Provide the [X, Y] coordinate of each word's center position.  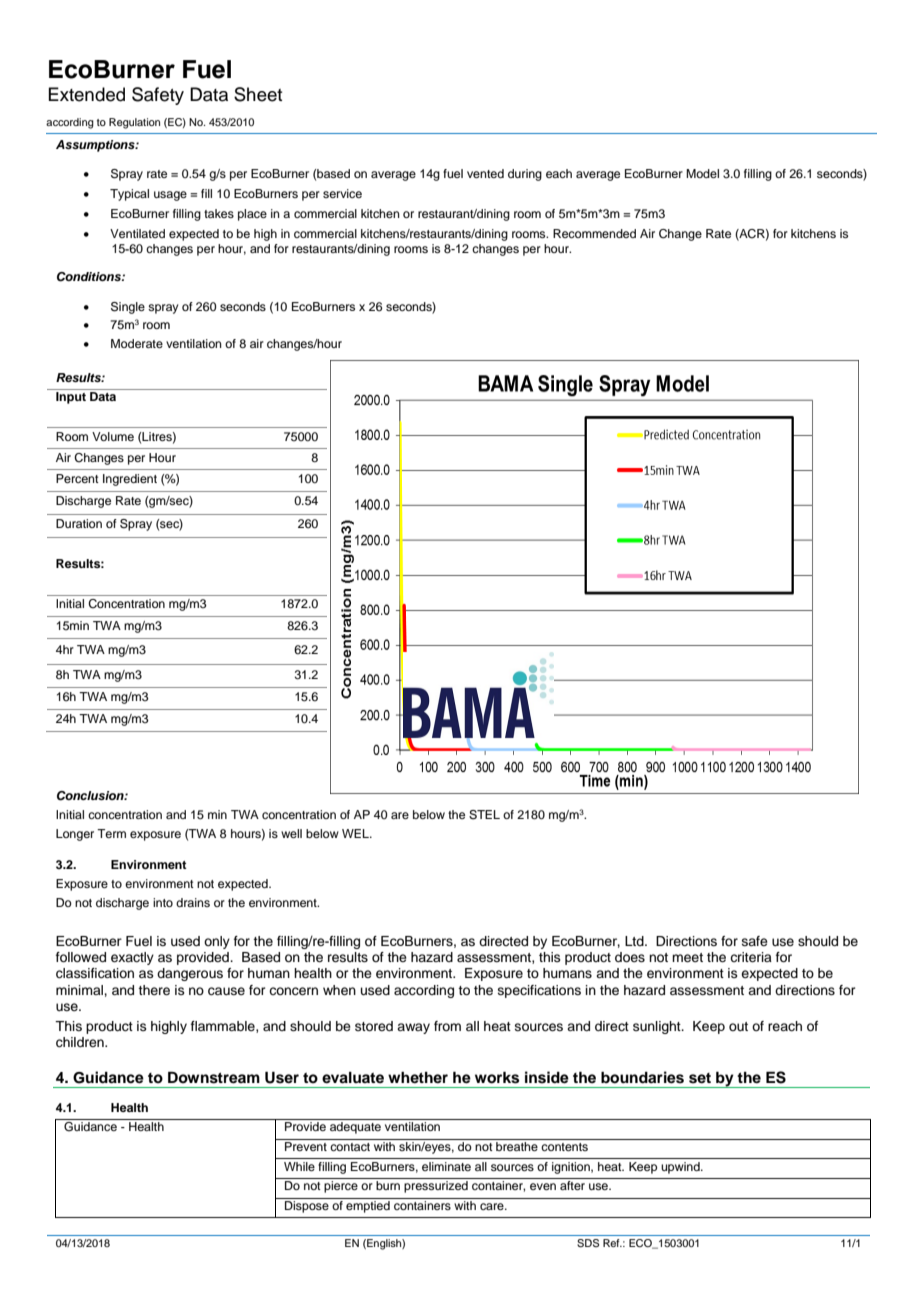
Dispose [307, 1207]
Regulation [134, 123]
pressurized [436, 1187]
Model [702, 173]
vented [485, 173]
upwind [681, 1168]
